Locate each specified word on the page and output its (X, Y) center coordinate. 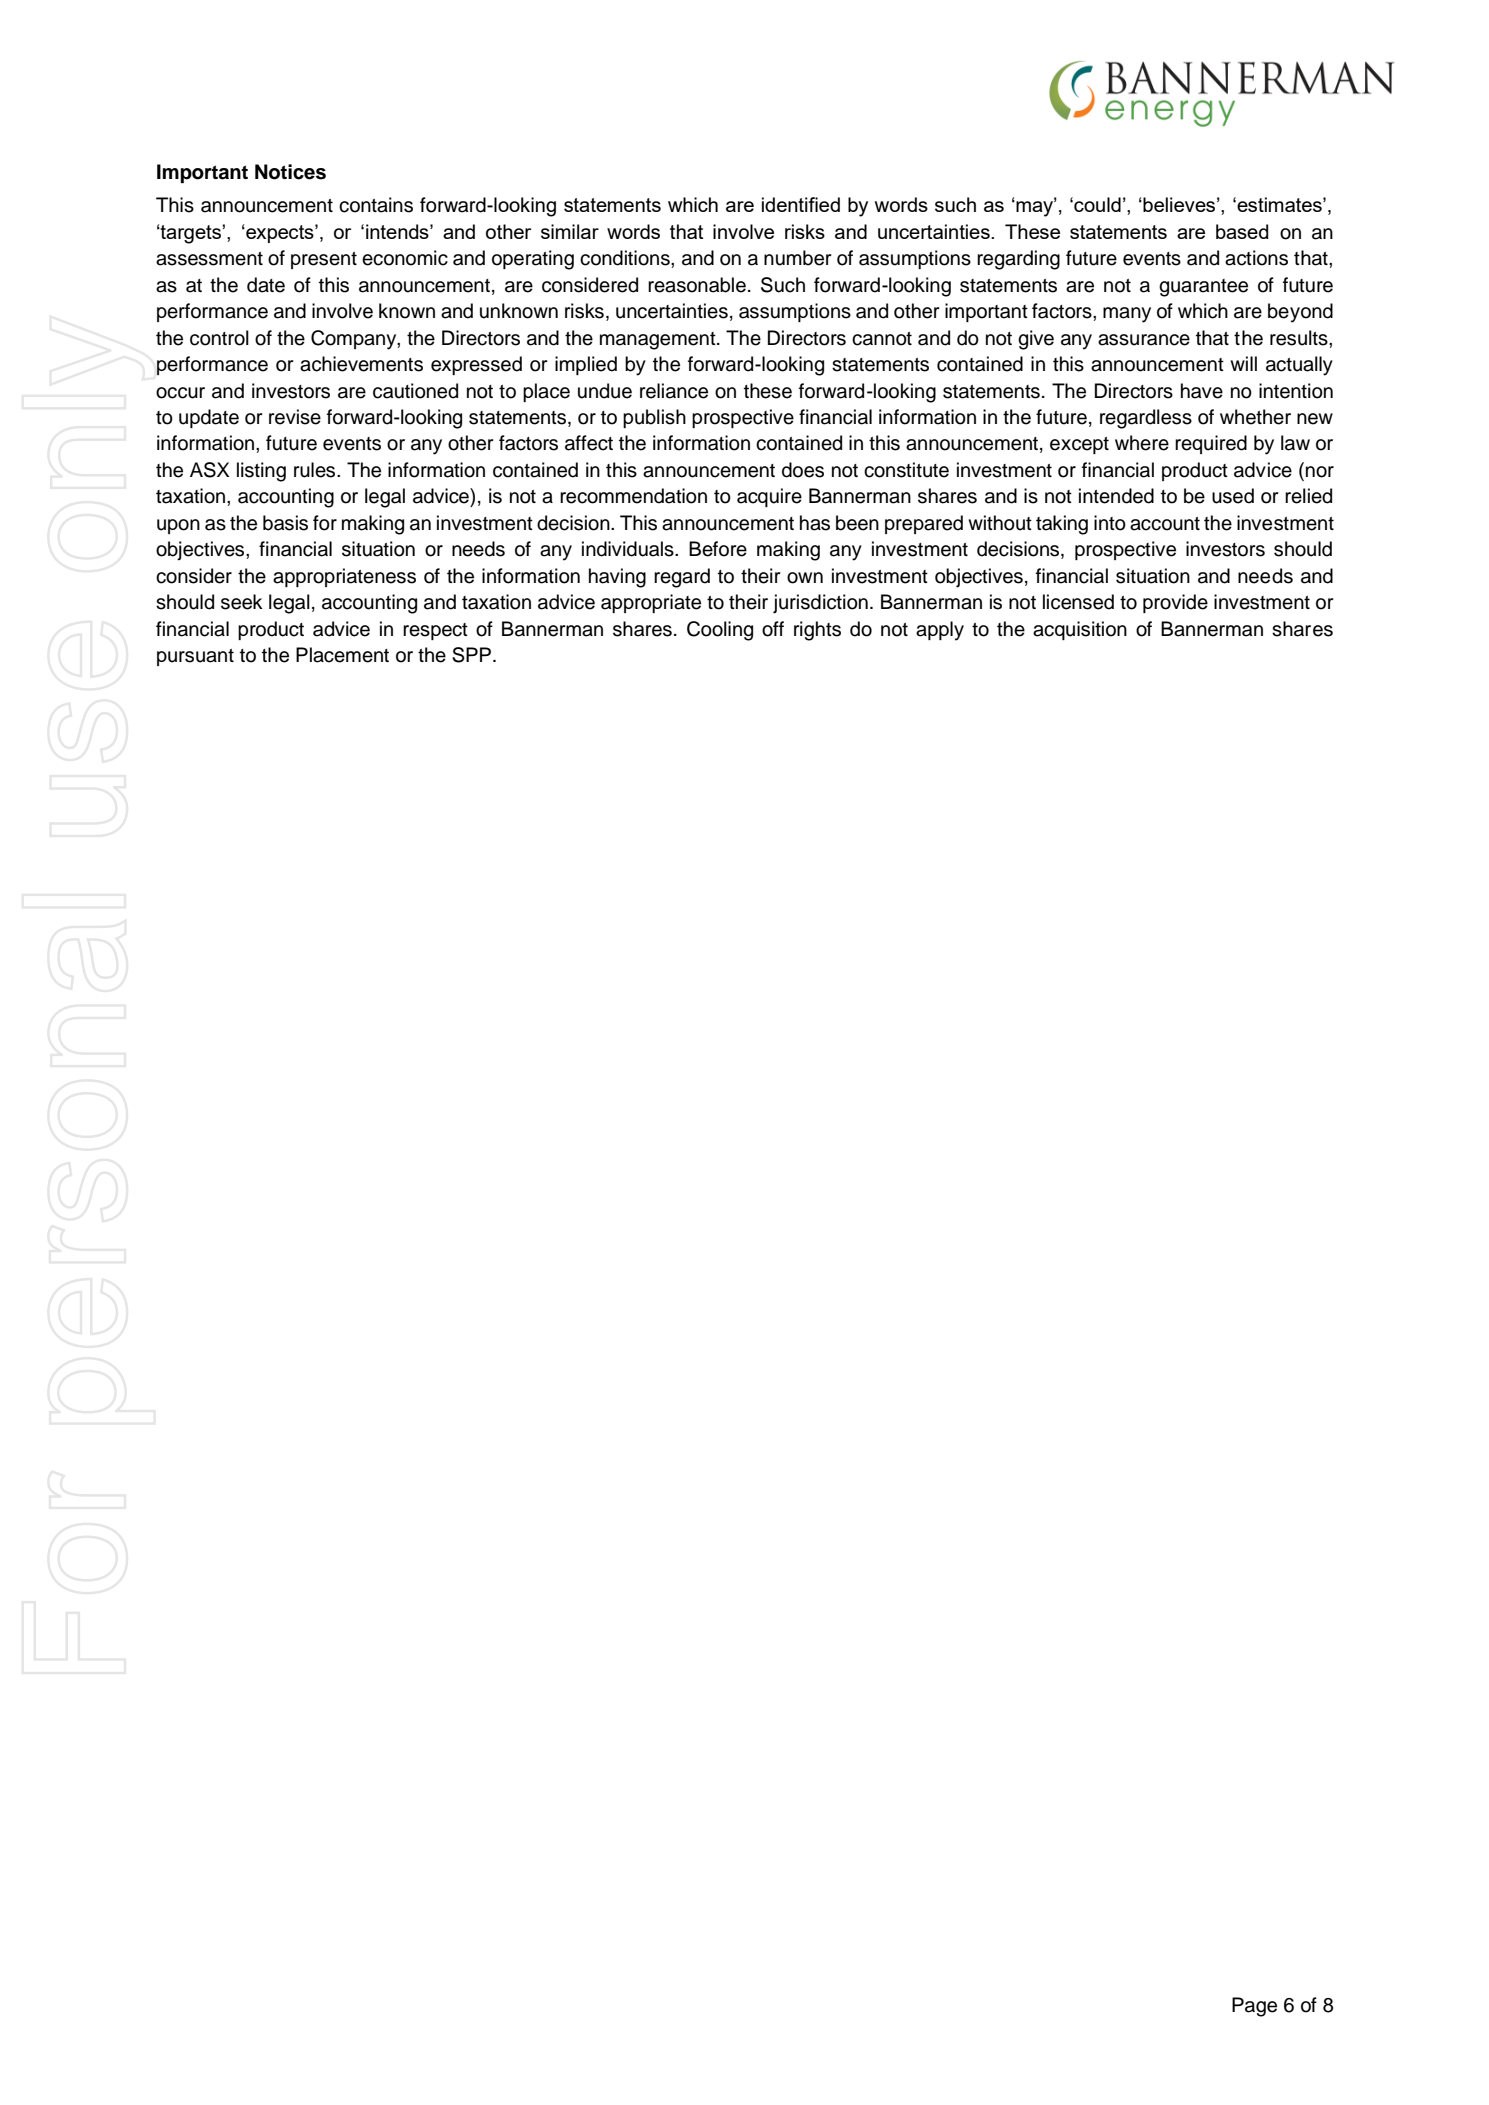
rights (817, 631)
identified (801, 204)
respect (435, 631)
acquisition (1080, 630)
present (324, 260)
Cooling (720, 631)
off (773, 629)
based (1242, 231)
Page (1254, 2007)
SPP (471, 655)
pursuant (195, 657)
